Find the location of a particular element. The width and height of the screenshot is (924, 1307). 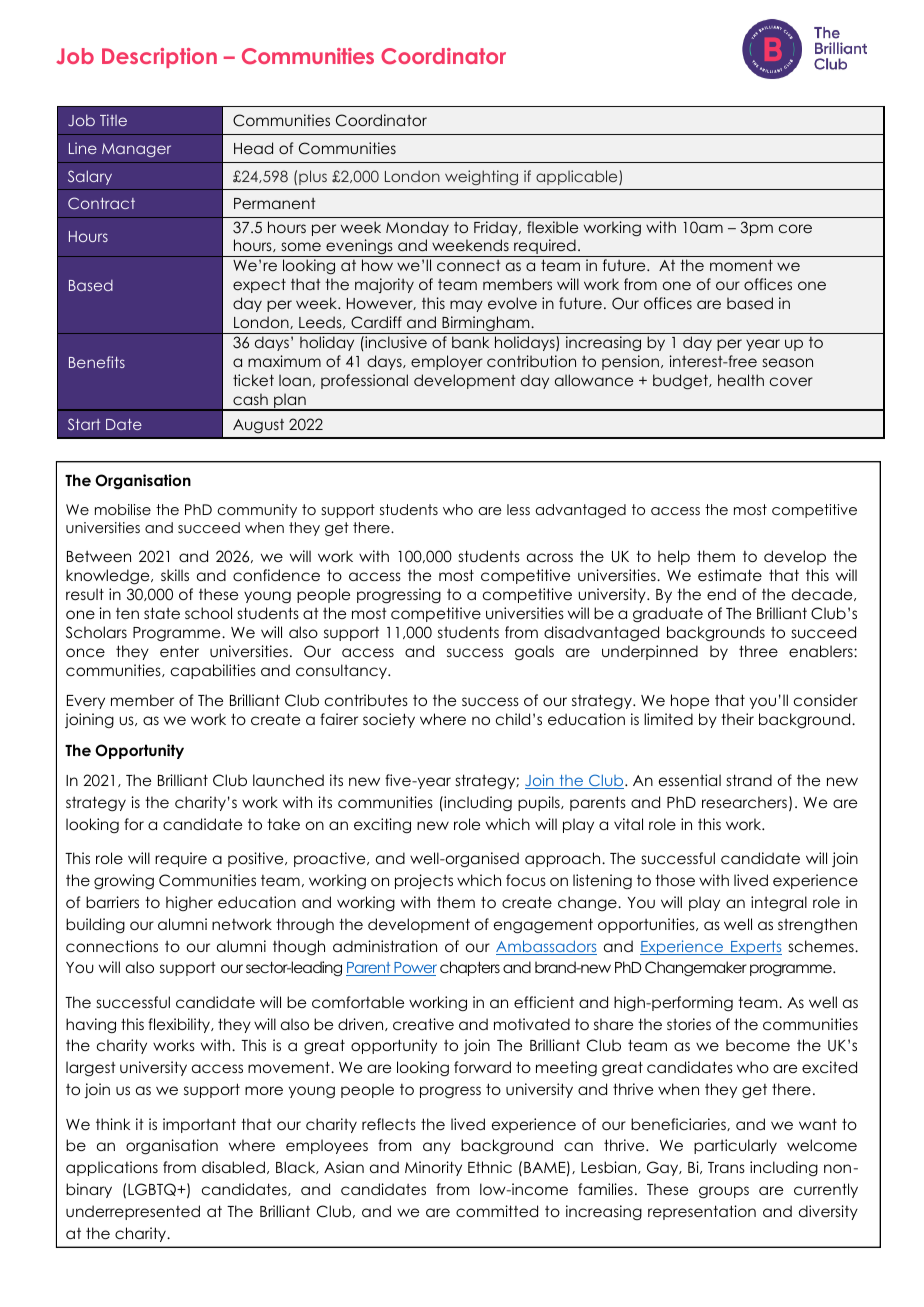

growing is located at coordinates (124, 882).
